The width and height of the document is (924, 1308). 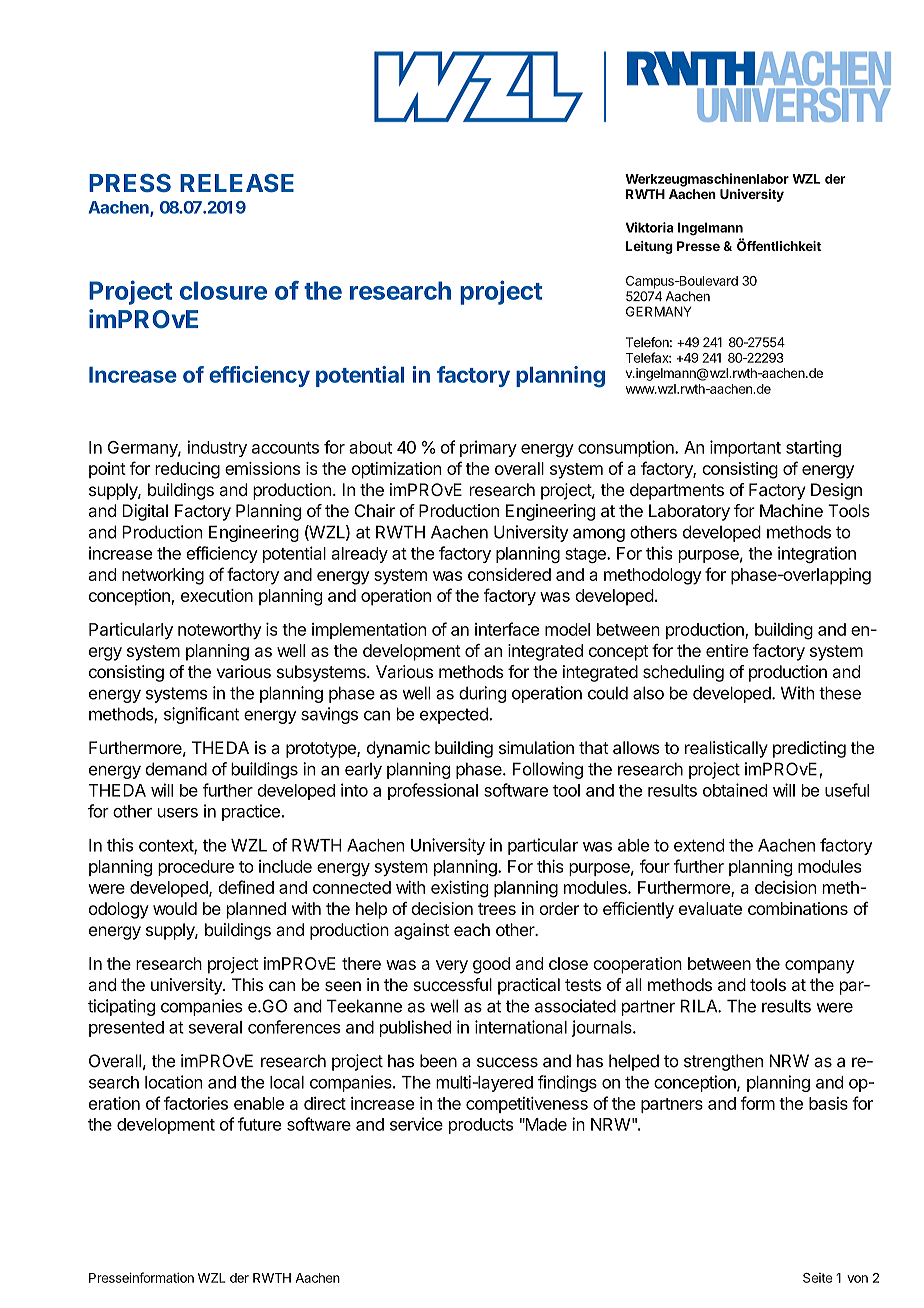 What do you see at coordinates (260, 1124) in the document?
I see `future` at bounding box center [260, 1124].
